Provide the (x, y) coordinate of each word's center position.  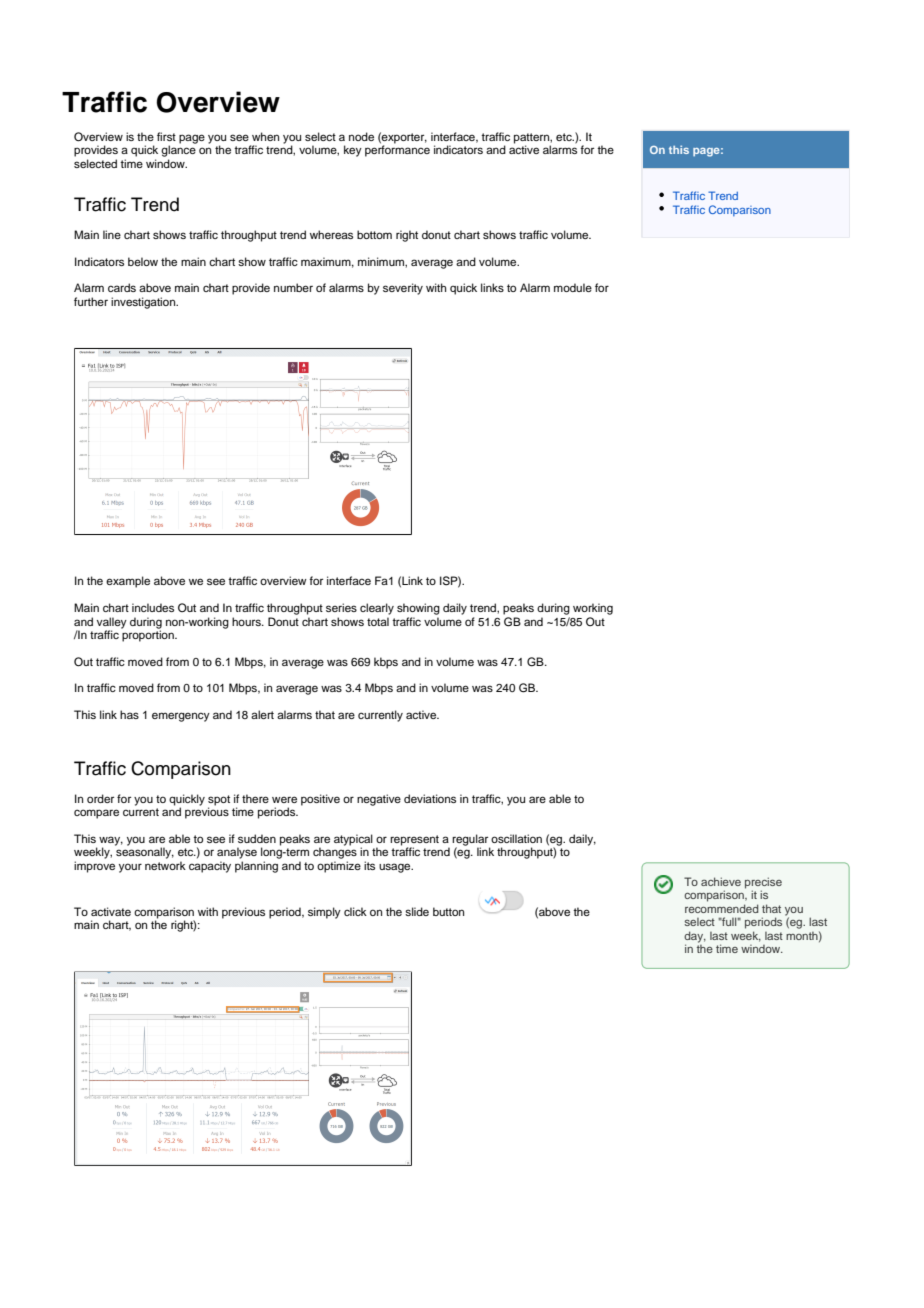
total (378, 621)
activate (111, 911)
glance (179, 150)
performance (397, 150)
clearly (377, 609)
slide (417, 911)
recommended (721, 908)
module (573, 287)
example (128, 582)
